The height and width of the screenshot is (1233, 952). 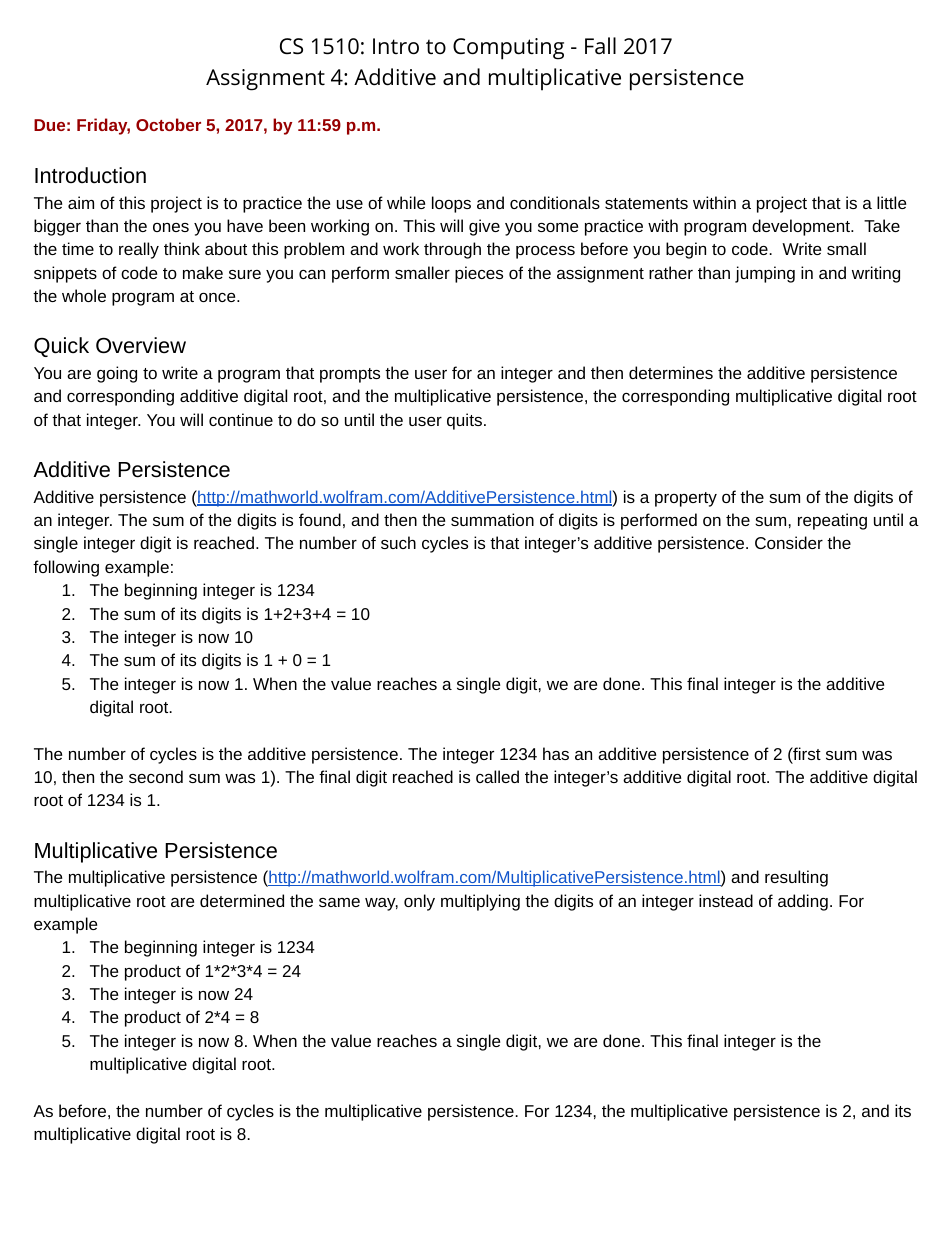 What do you see at coordinates (556, 753) in the screenshot?
I see `has` at bounding box center [556, 753].
